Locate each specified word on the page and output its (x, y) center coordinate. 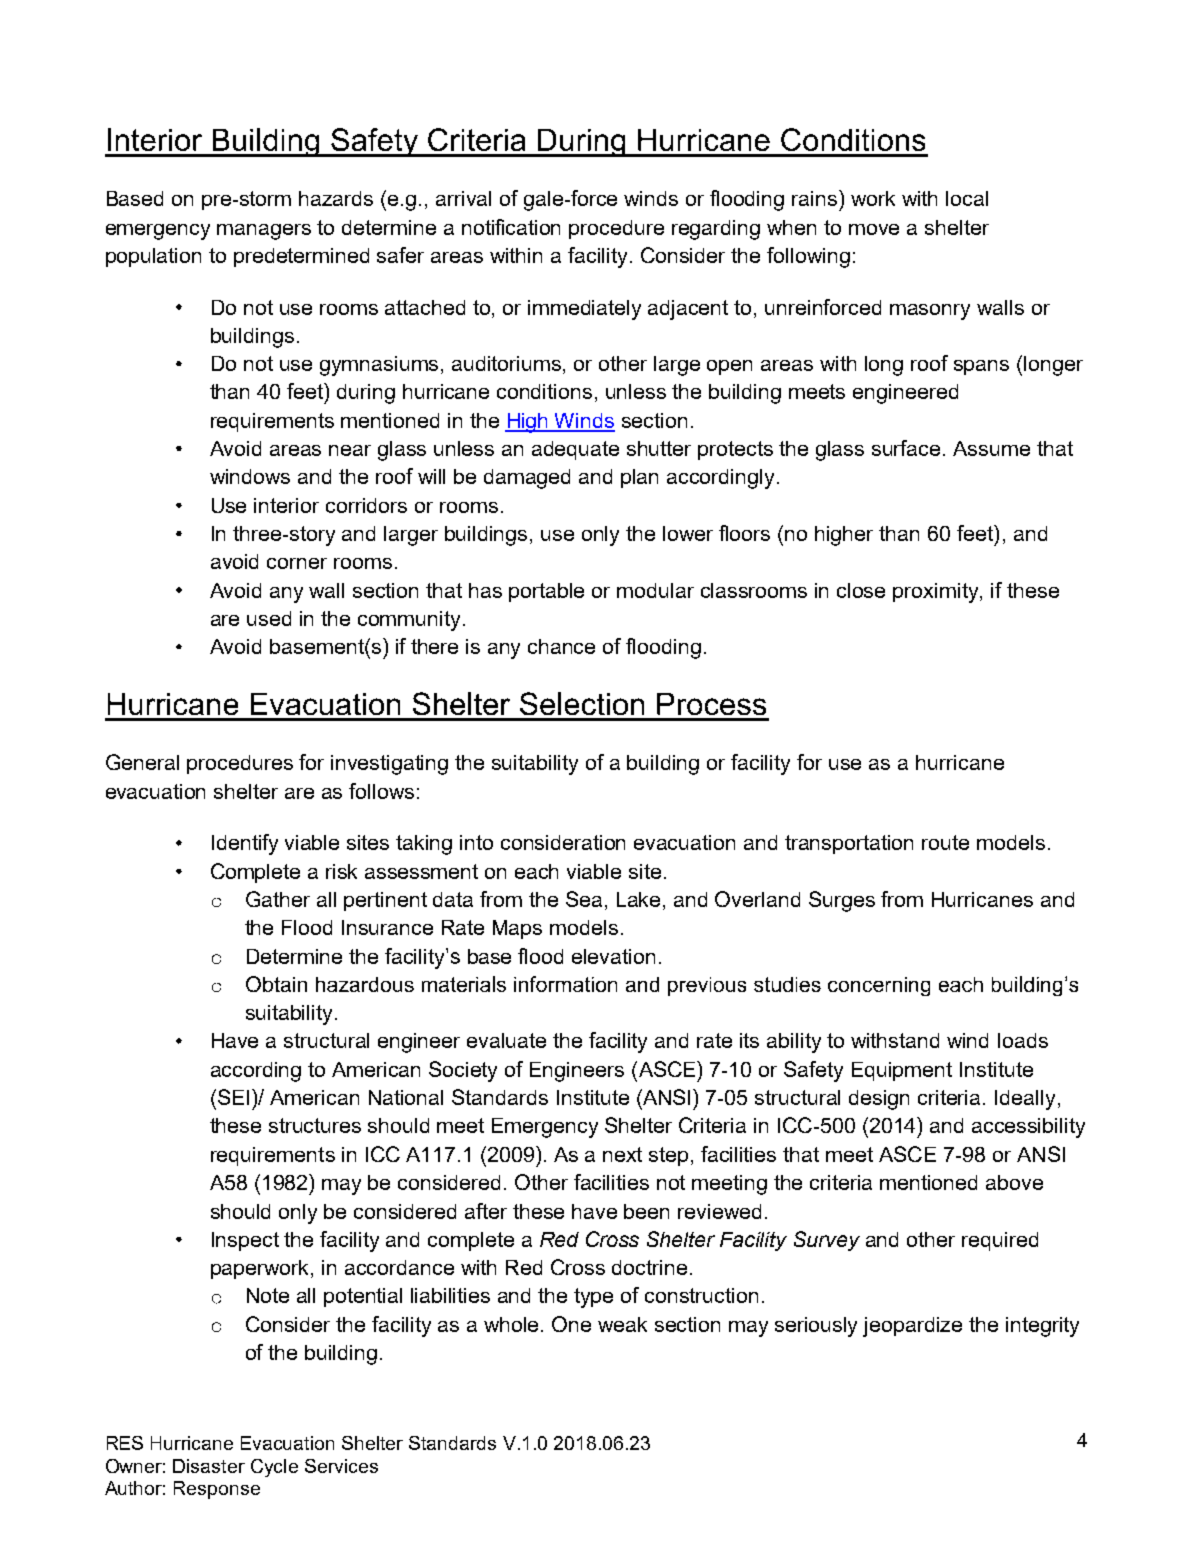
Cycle (274, 1468)
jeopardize (912, 1327)
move (874, 229)
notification (511, 227)
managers (264, 232)
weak (622, 1324)
